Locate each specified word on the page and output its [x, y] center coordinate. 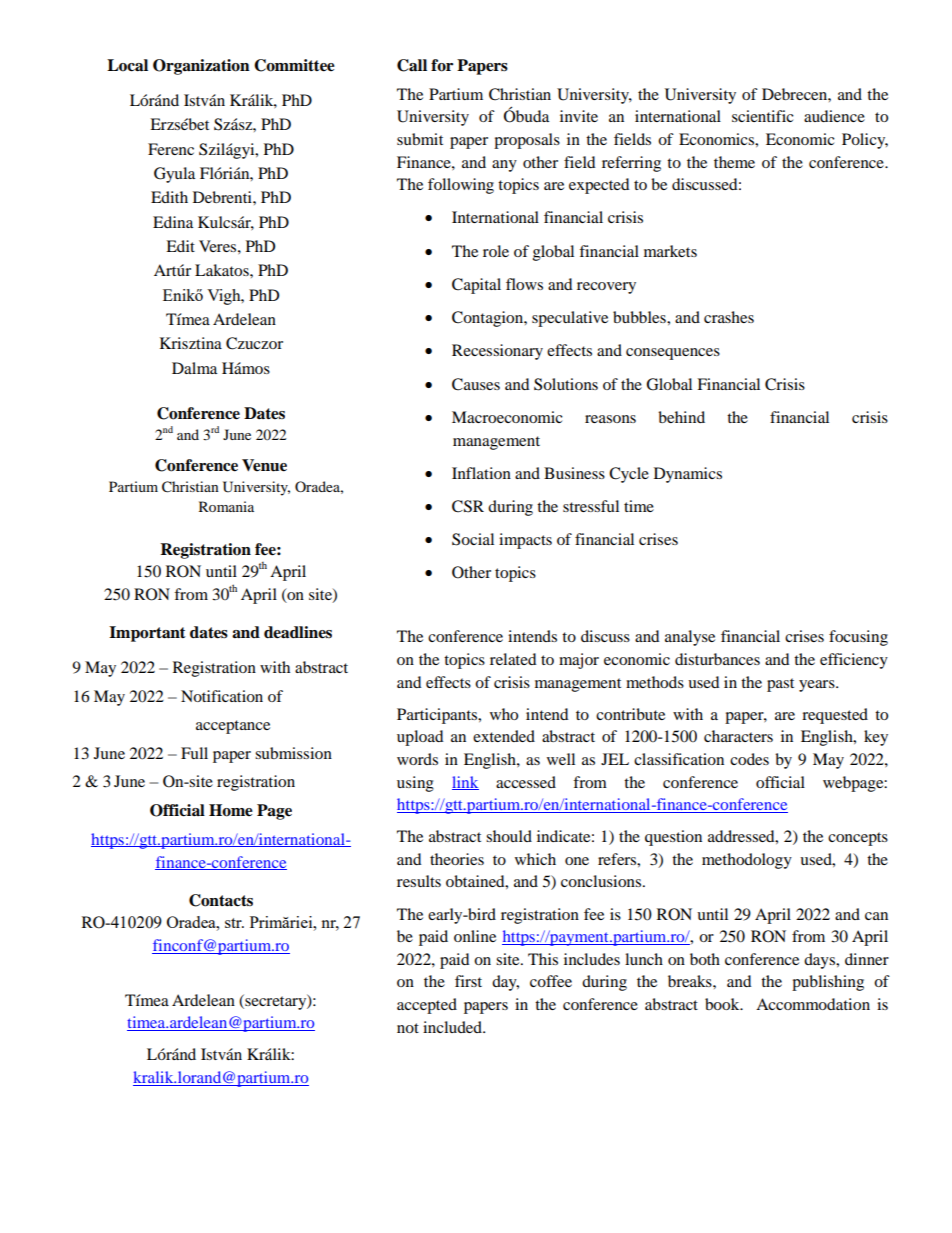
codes [749, 759]
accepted [427, 1006]
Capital [476, 286]
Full [194, 753]
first [468, 981]
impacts [525, 541]
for [442, 65]
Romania [226, 506]
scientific [763, 116]
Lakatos [223, 270]
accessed [526, 782]
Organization [201, 67]
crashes [729, 317]
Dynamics [688, 475]
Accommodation [813, 1004]
